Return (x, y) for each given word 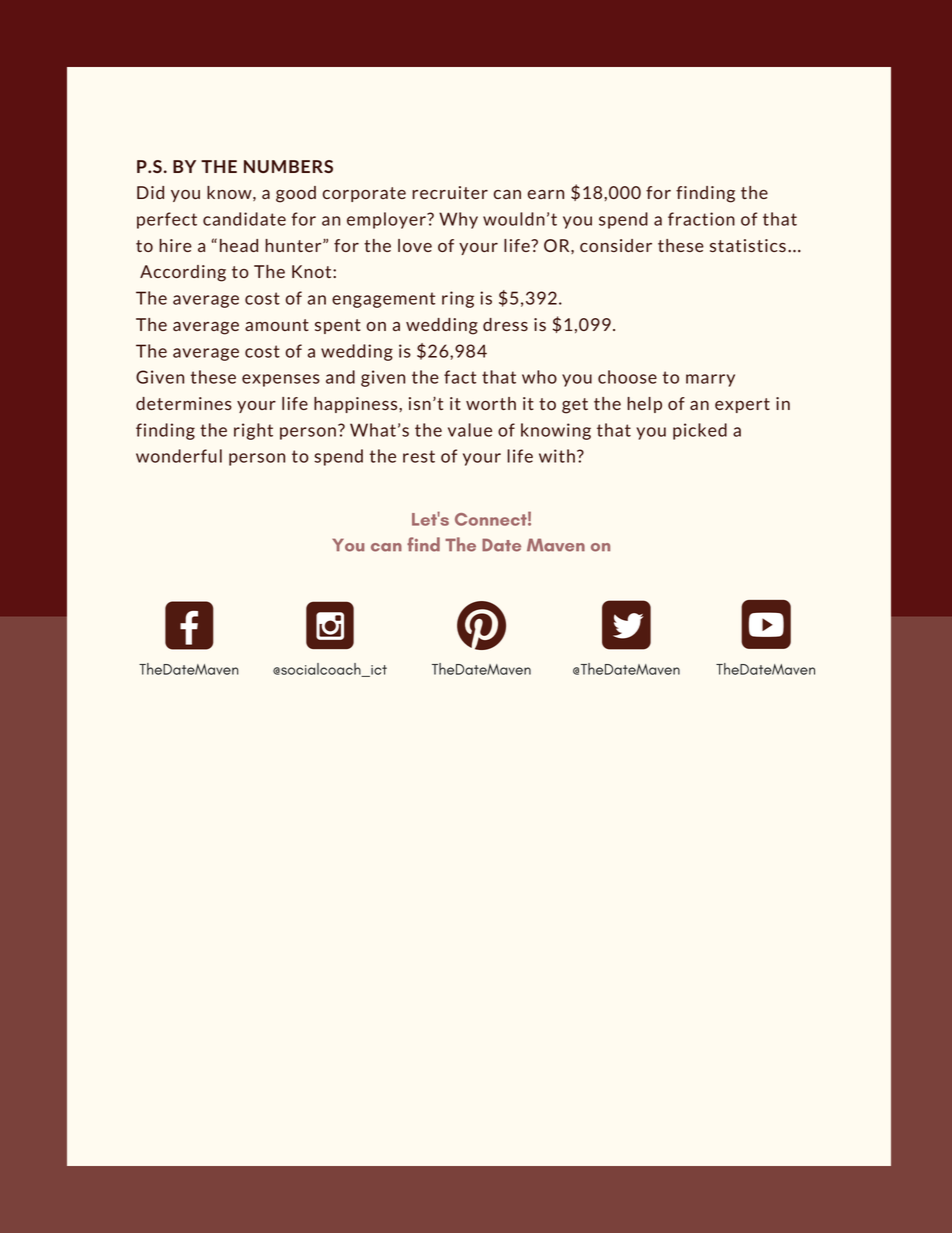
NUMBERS (288, 166)
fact (460, 377)
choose (627, 377)
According (183, 273)
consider (616, 245)
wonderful (179, 456)
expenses (281, 380)
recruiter (450, 192)
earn (545, 194)
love (415, 245)
